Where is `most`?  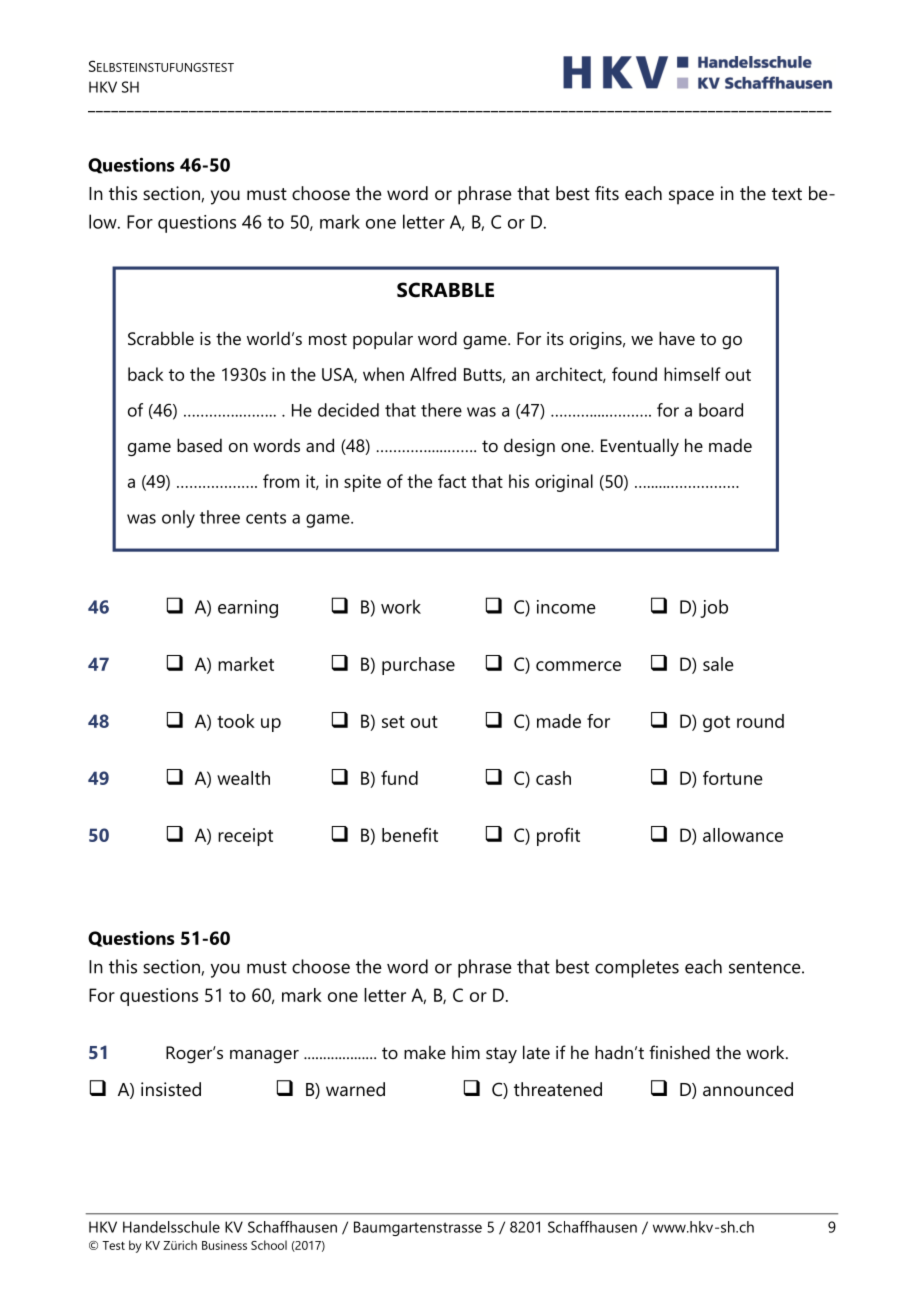
most is located at coordinates (328, 339).
